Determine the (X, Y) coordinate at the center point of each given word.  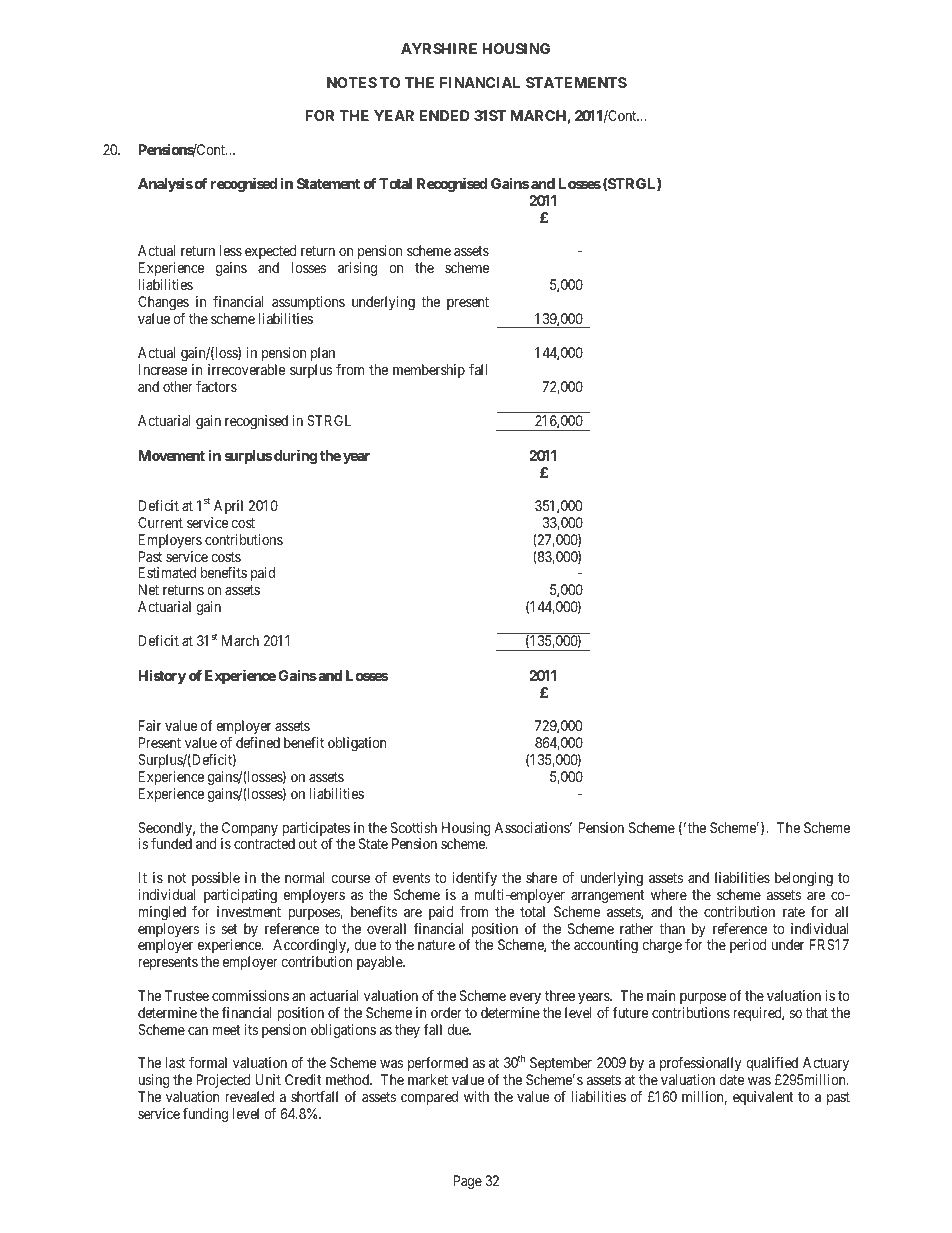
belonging (804, 879)
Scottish (414, 827)
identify (474, 879)
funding (205, 1115)
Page (467, 1182)
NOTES (352, 82)
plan (323, 354)
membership (429, 371)
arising (357, 269)
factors (216, 386)
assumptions (308, 303)
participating (240, 896)
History (162, 677)
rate (794, 912)
